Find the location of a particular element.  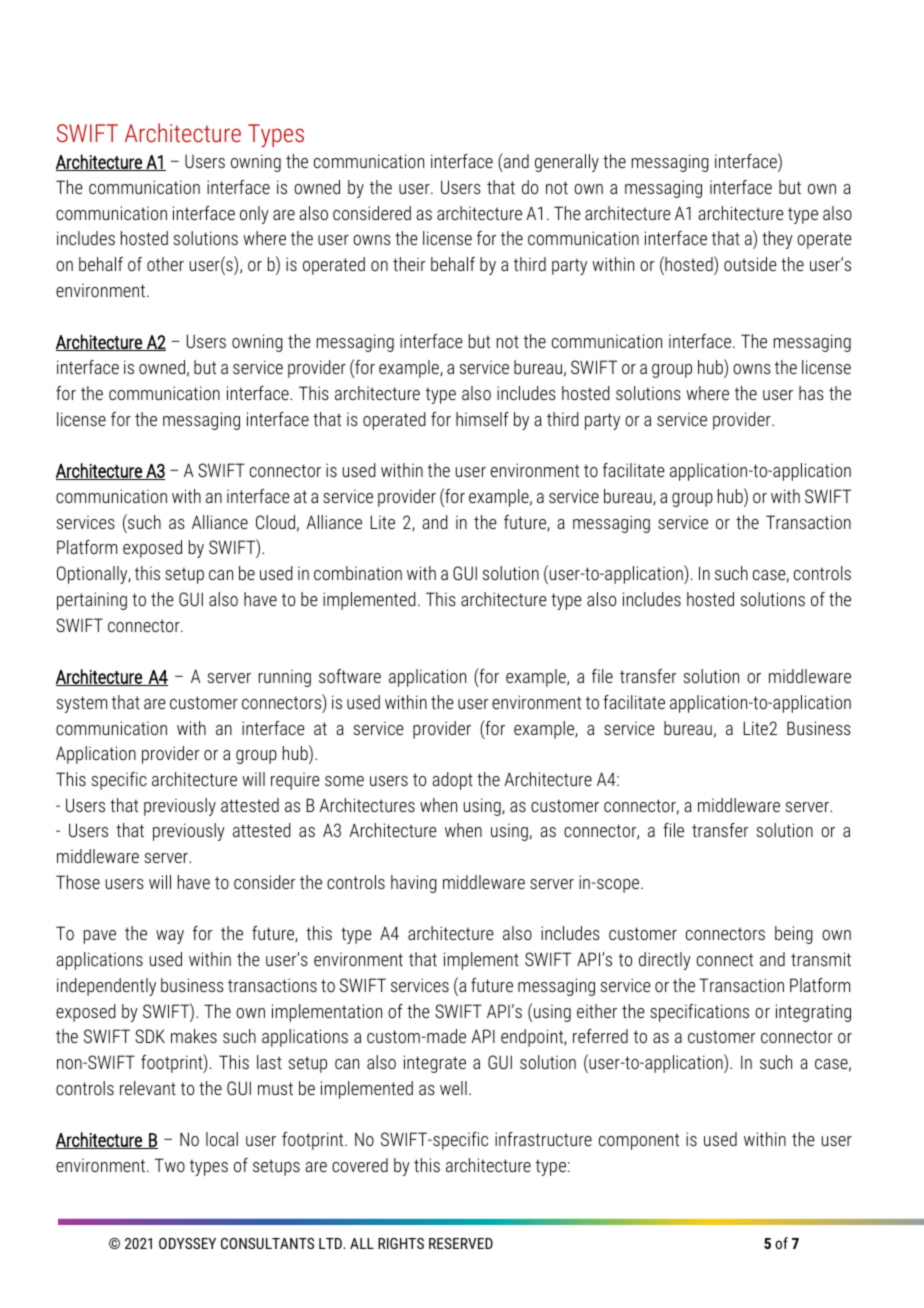

they is located at coordinates (777, 240).
